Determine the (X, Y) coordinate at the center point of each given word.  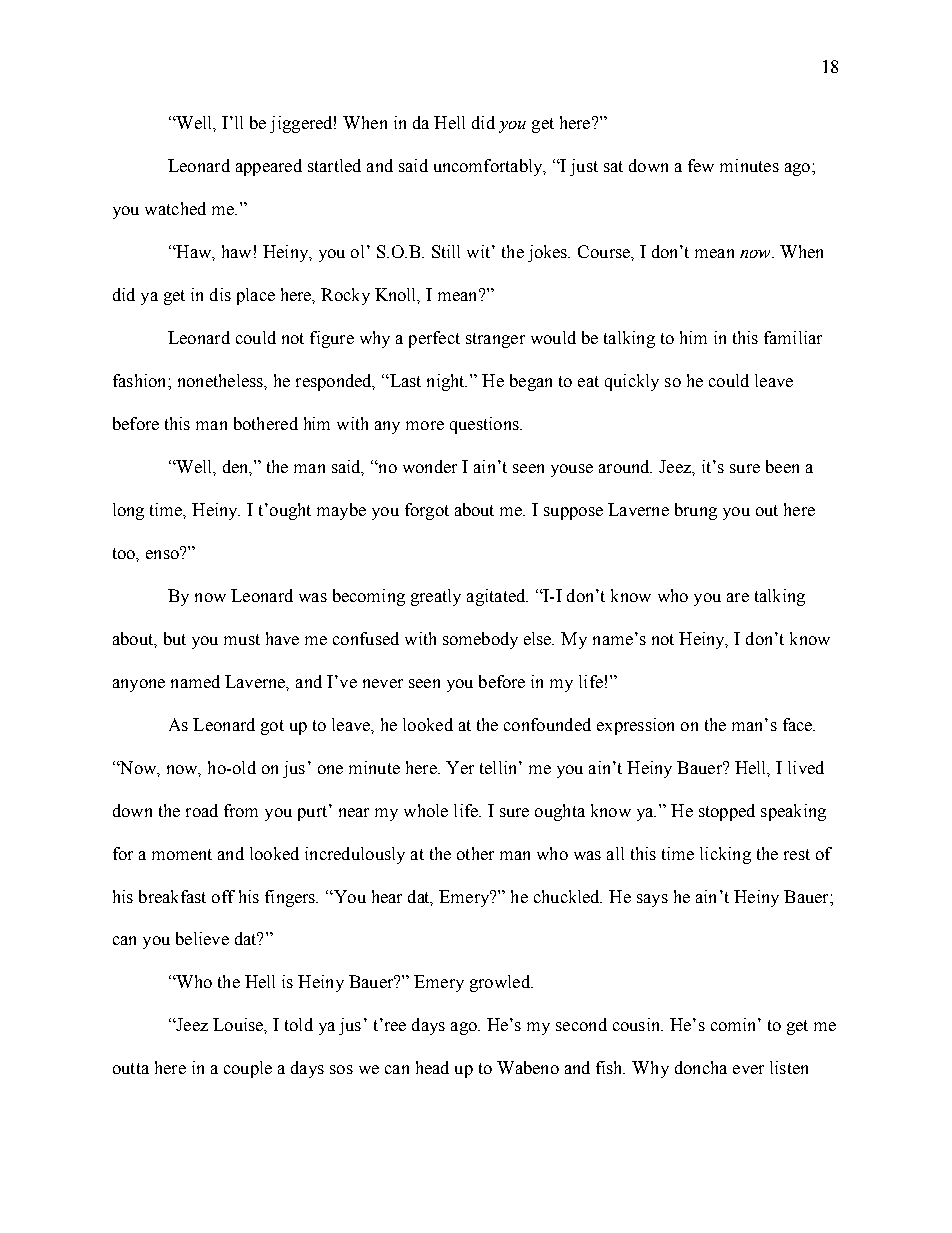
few (701, 165)
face (799, 724)
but (175, 638)
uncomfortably (489, 167)
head (432, 1067)
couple (248, 1069)
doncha (701, 1067)
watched (175, 208)
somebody (480, 640)
